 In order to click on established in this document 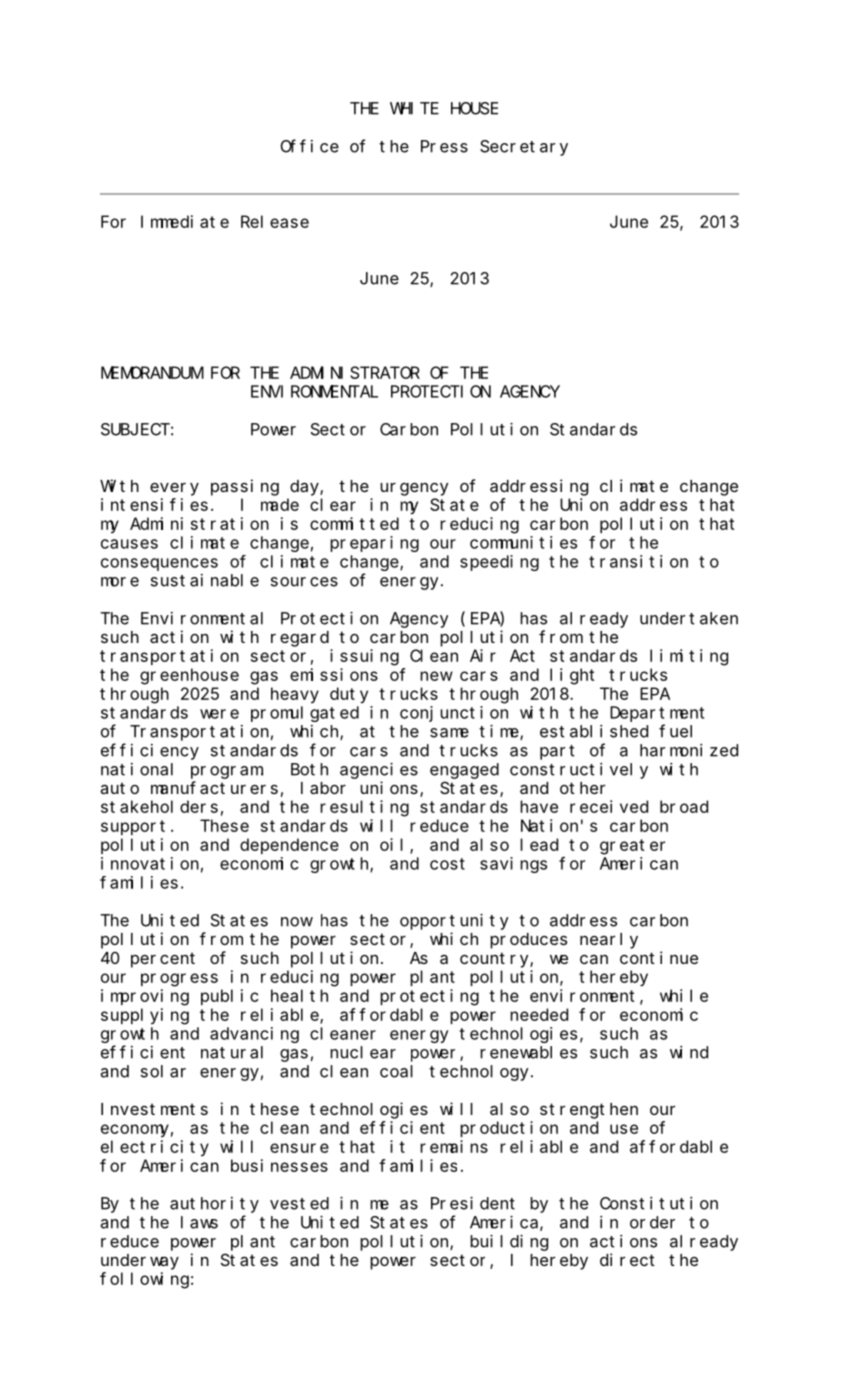, I will do `click(594, 731)`.
